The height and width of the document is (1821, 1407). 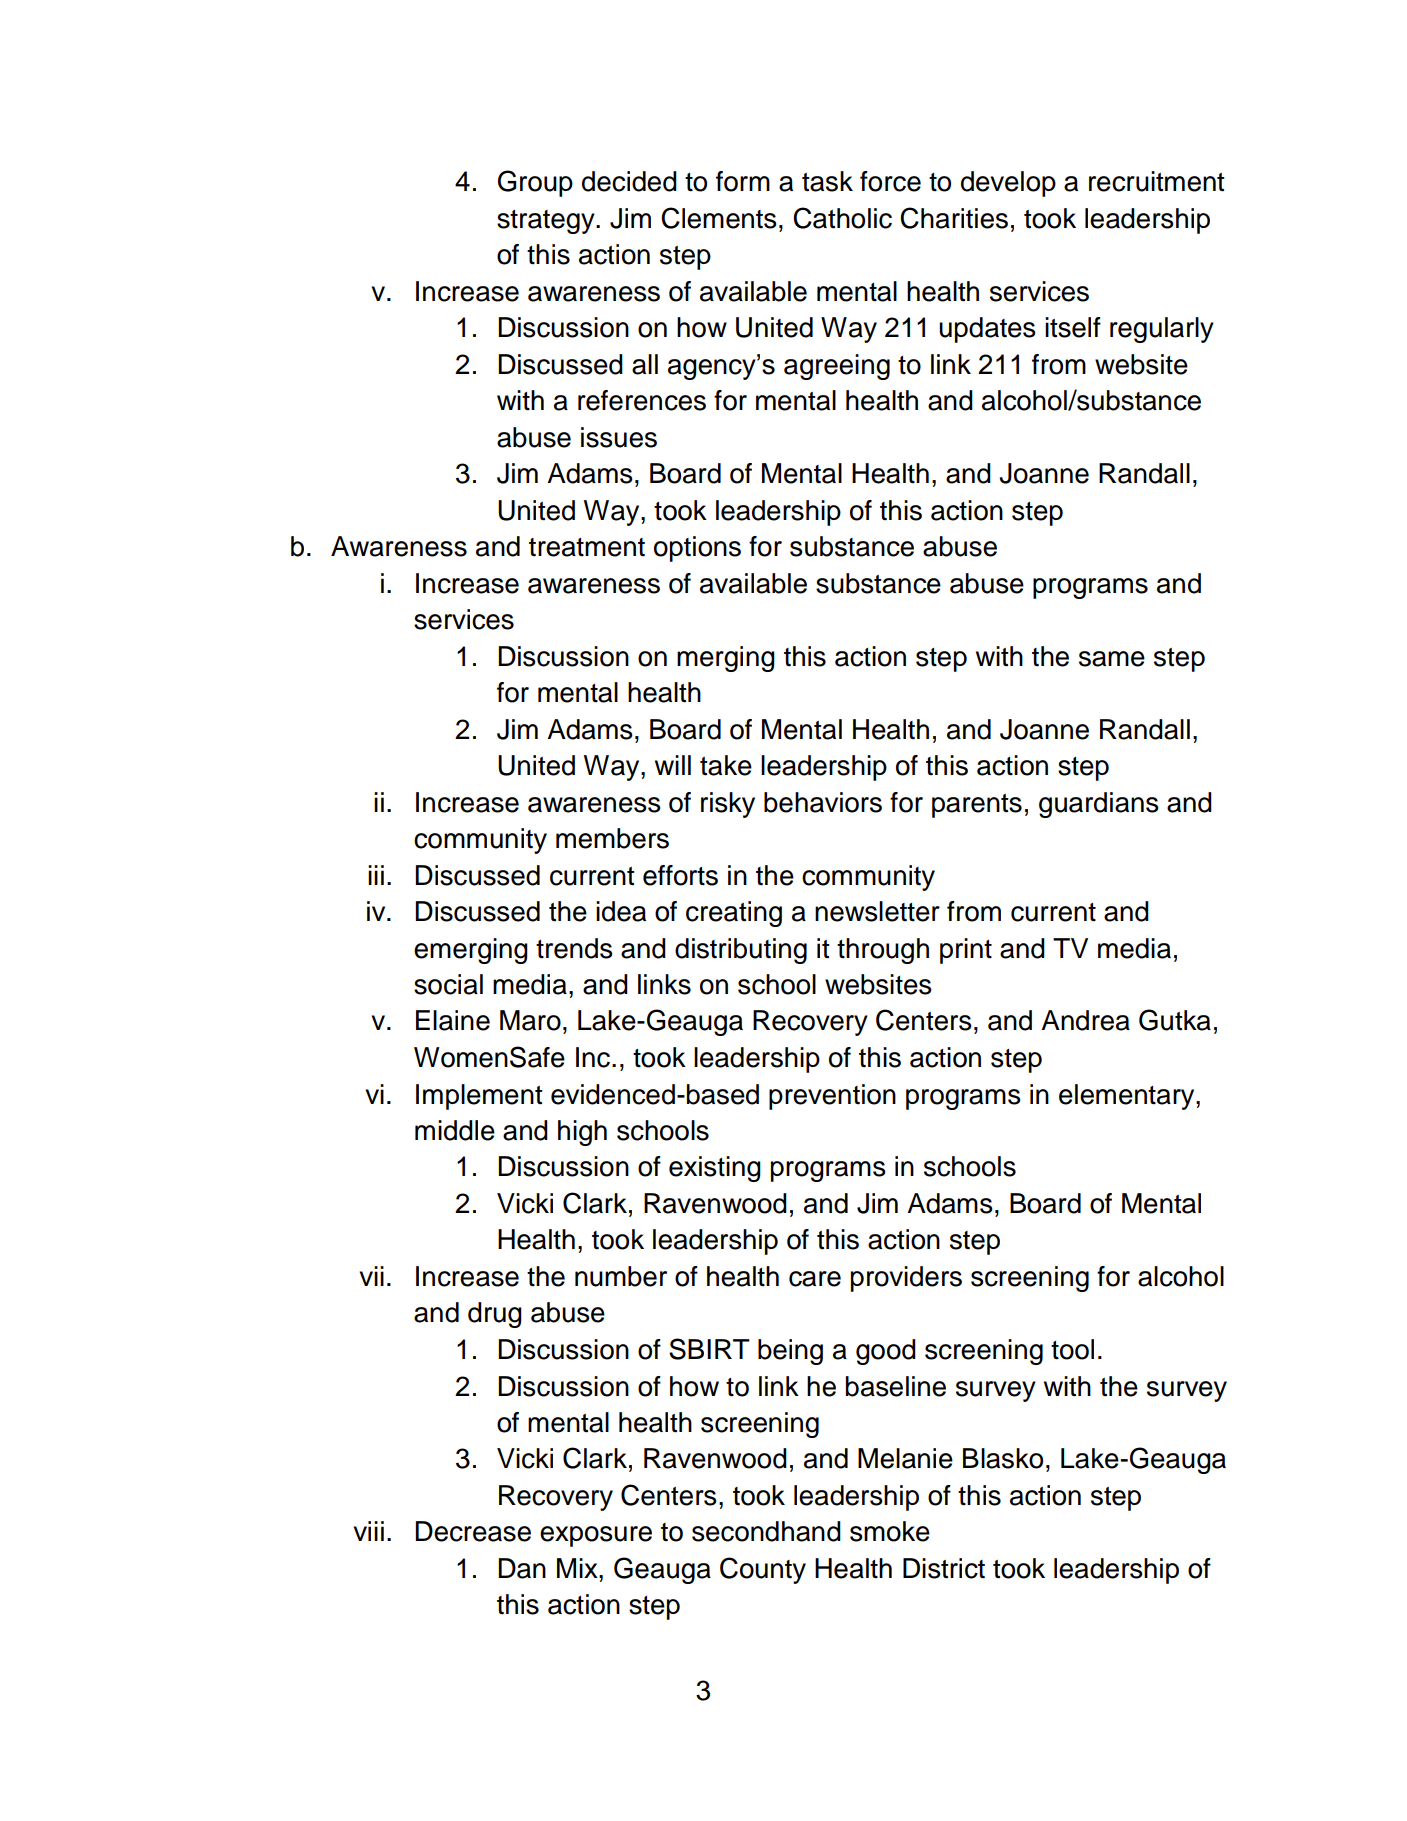 What do you see at coordinates (697, 549) in the document?
I see `options` at bounding box center [697, 549].
